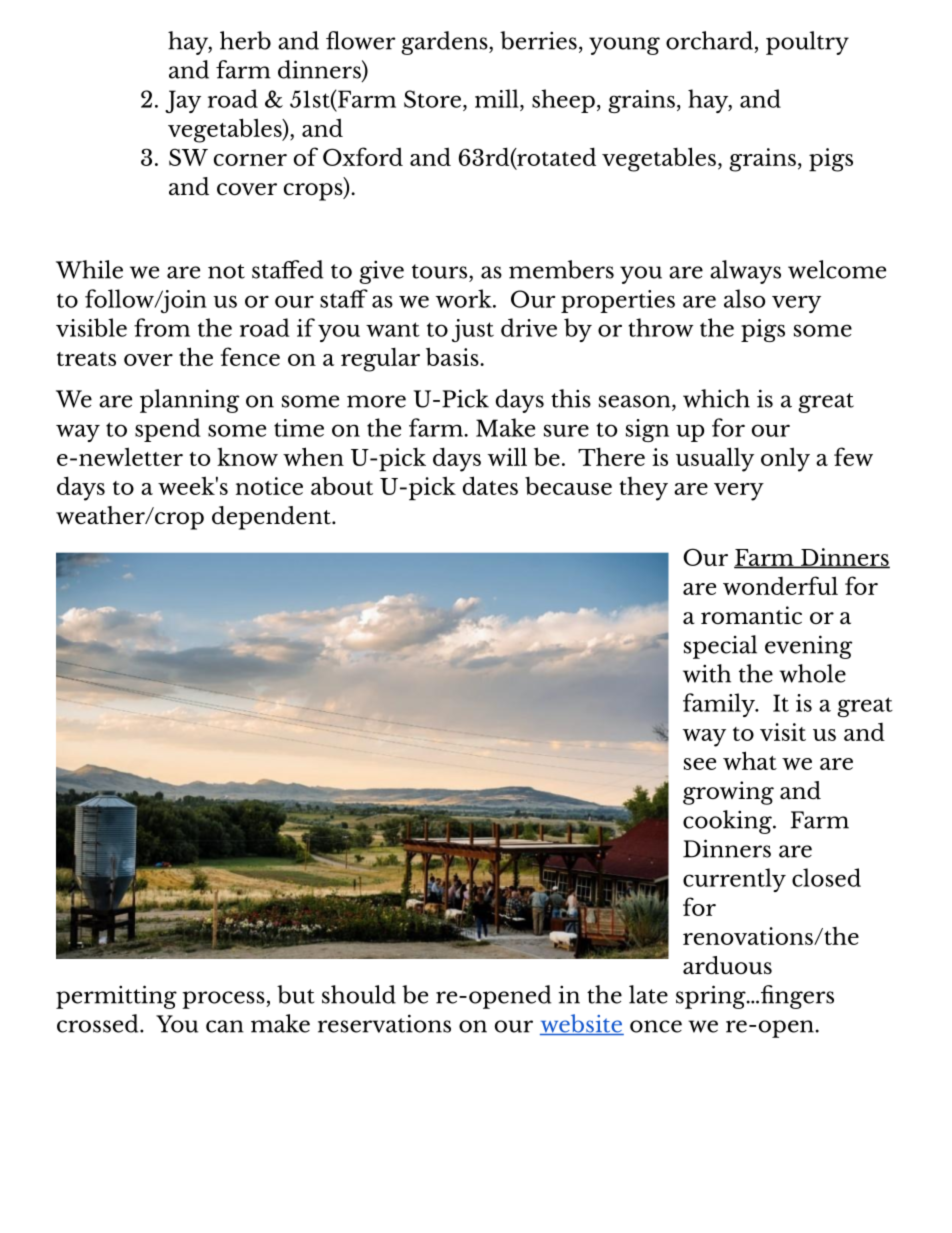  What do you see at coordinates (272, 518) in the screenshot?
I see `dependent` at bounding box center [272, 518].
